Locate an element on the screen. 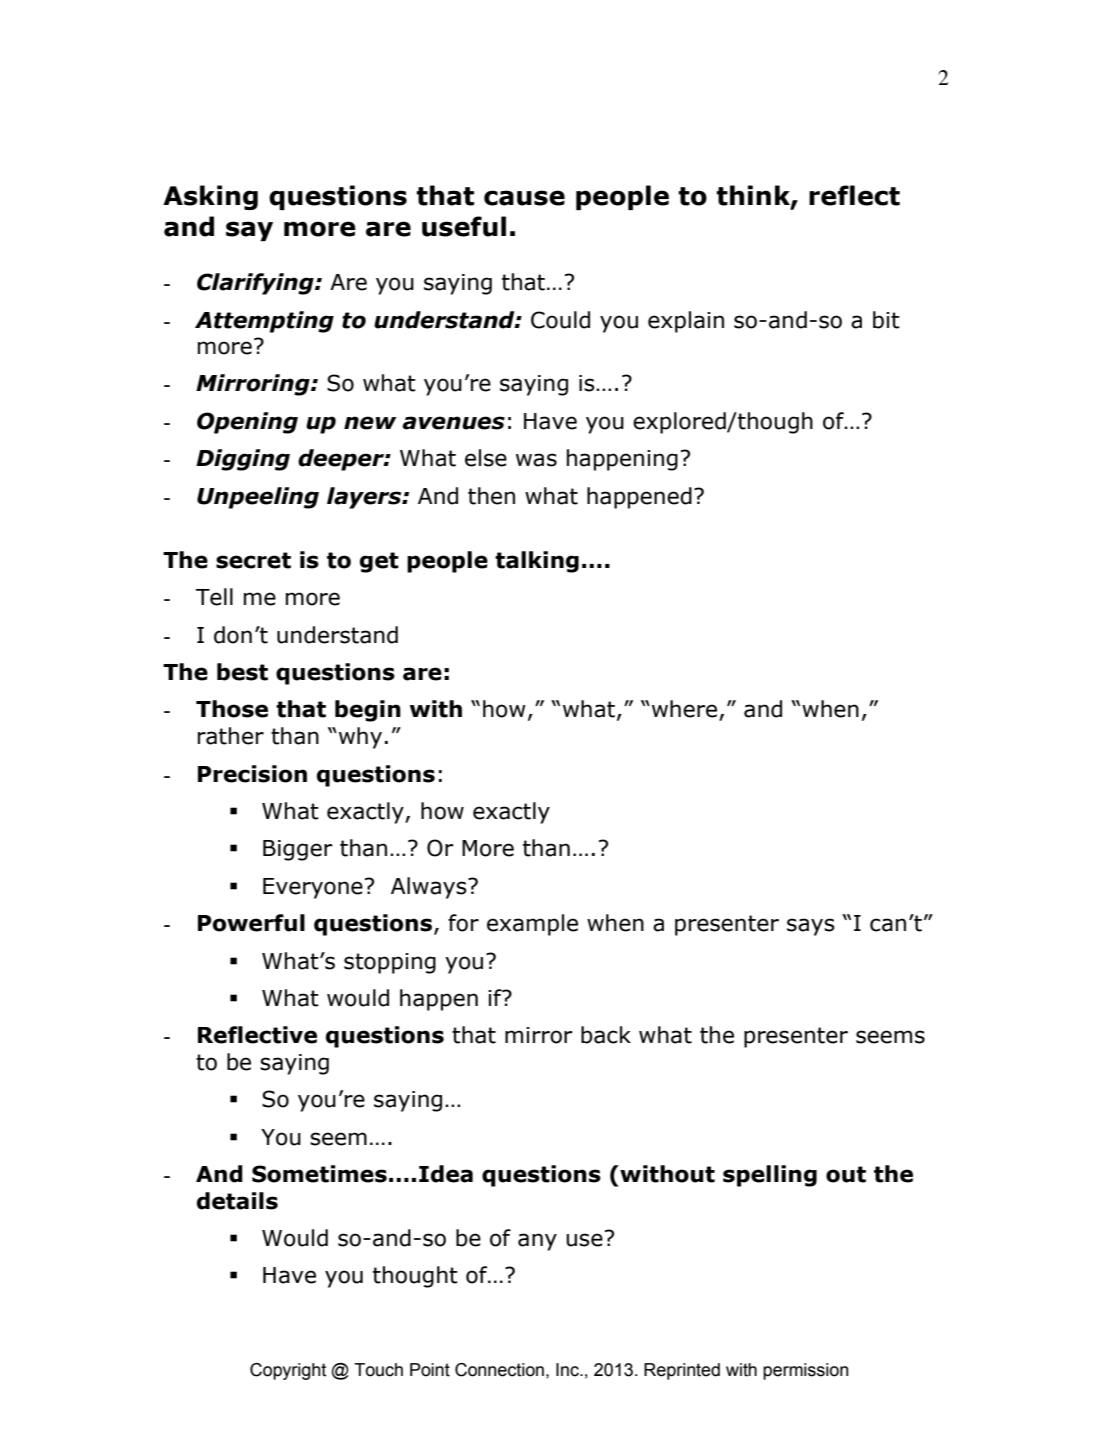 Image resolution: width=1113 pixels, height=1440 pixels. example is located at coordinates (532, 925).
